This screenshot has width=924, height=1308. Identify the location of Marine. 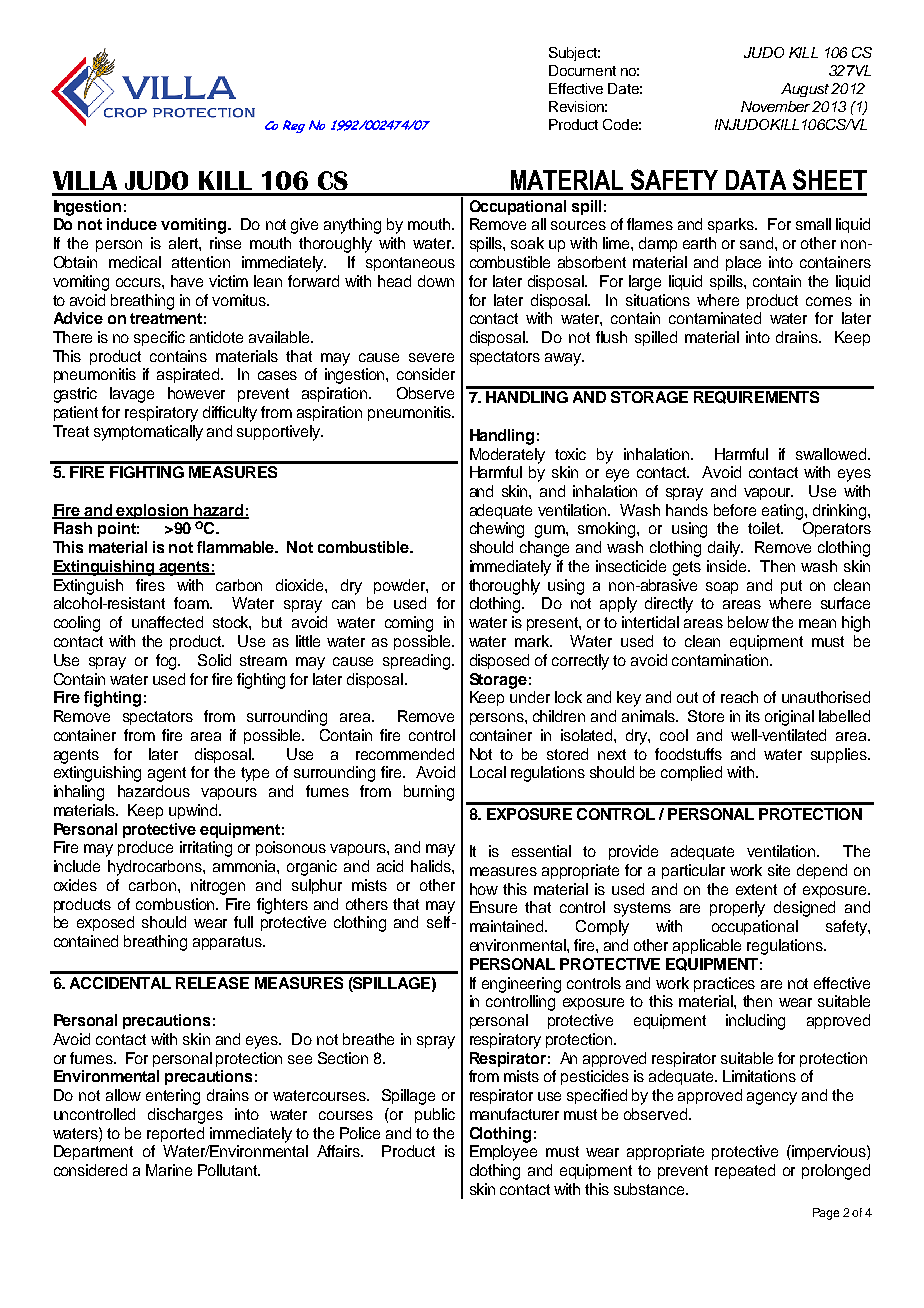
(169, 1170).
